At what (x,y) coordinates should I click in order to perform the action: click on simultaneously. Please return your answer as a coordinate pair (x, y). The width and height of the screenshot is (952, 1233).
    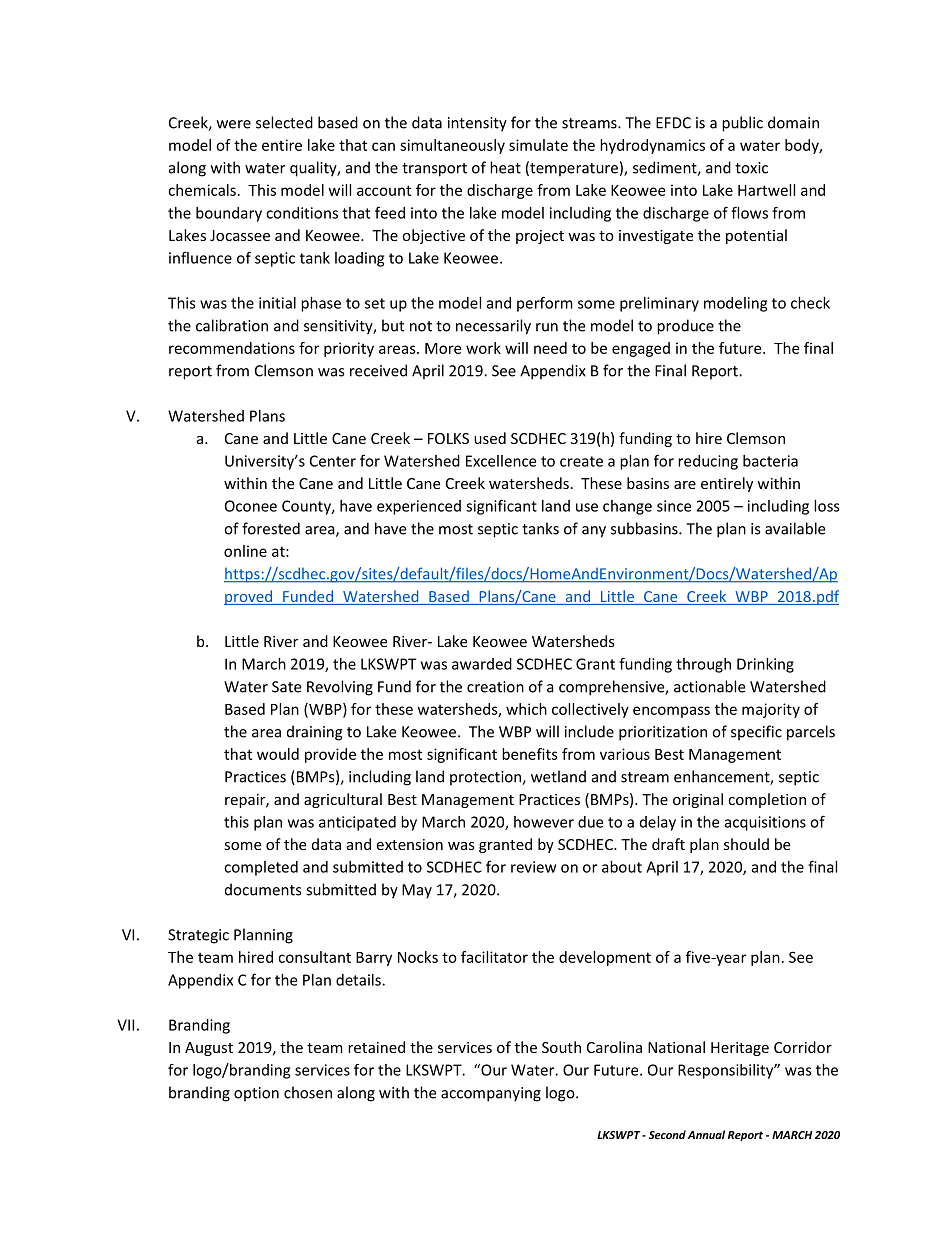
    Looking at the image, I should click on (452, 146).
